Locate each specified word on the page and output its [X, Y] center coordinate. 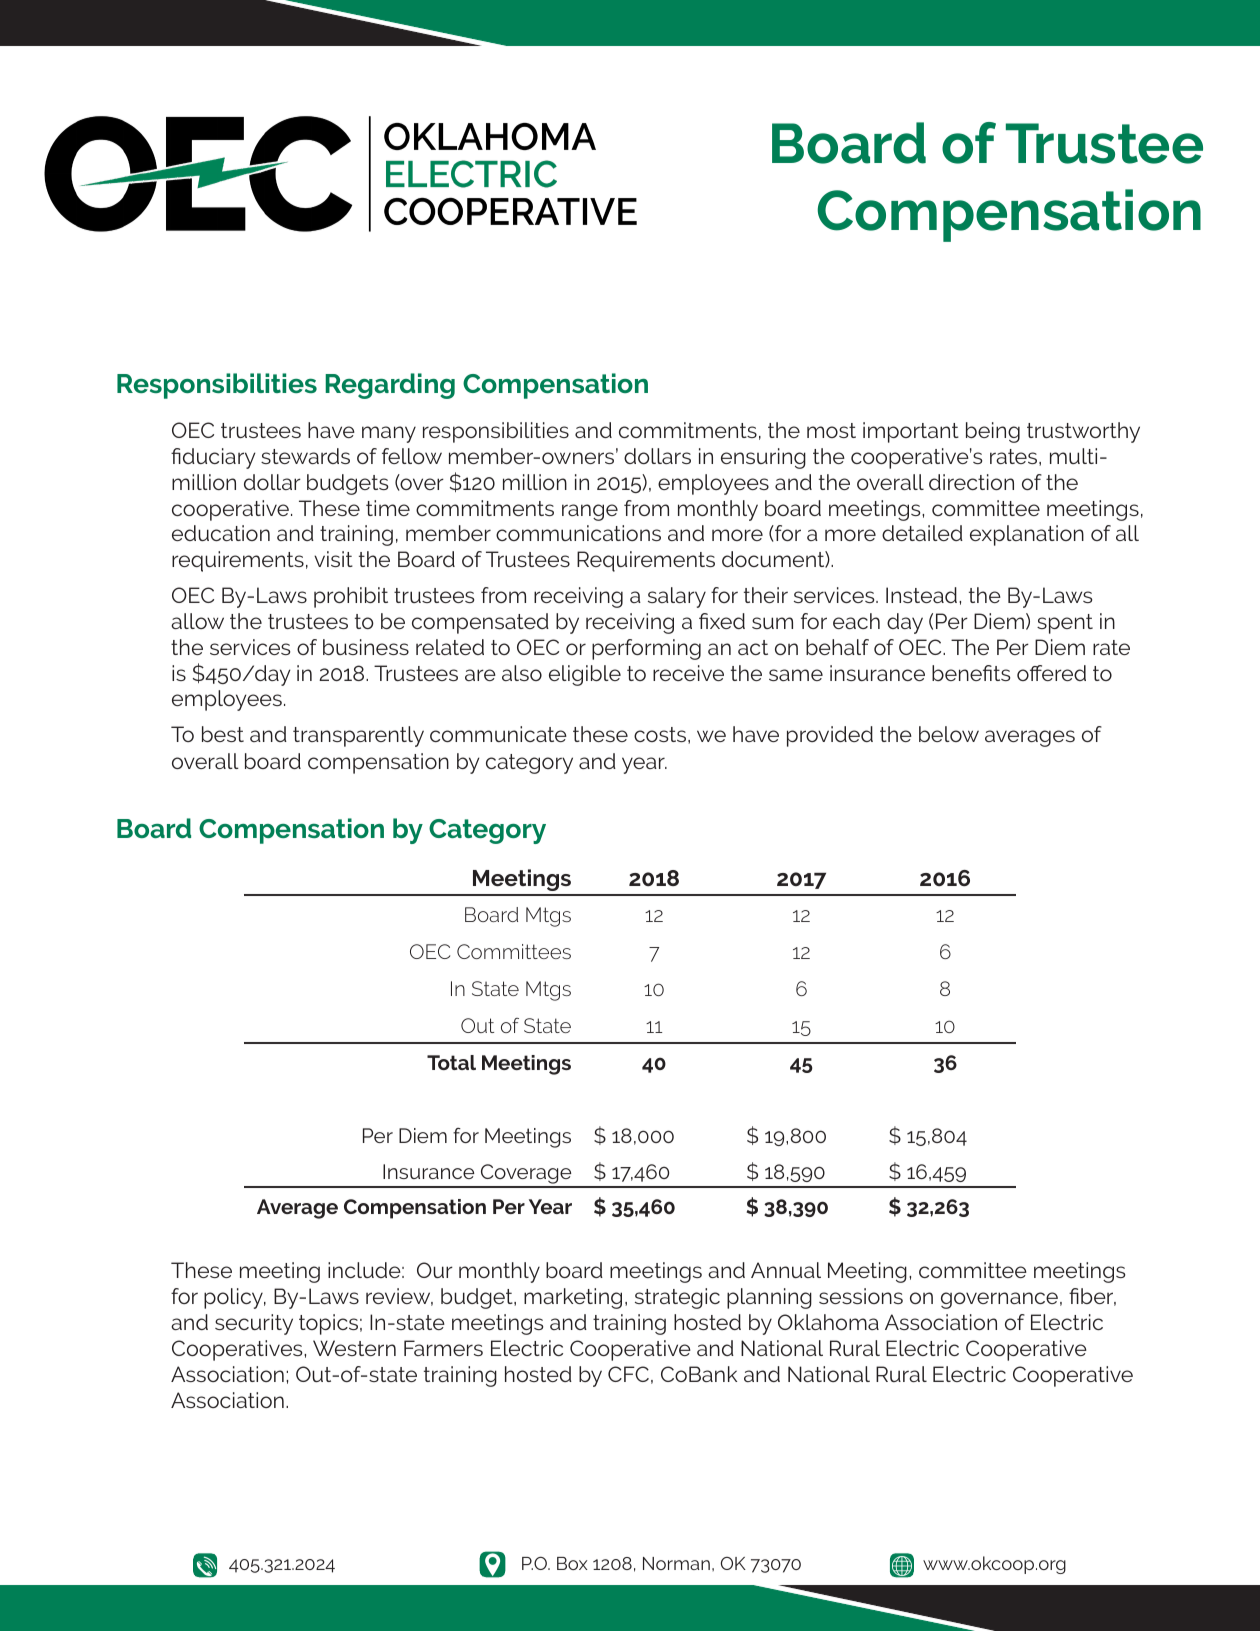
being [993, 432]
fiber [1092, 1297]
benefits [971, 673]
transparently [358, 736]
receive [688, 673]
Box [572, 1563]
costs [661, 735]
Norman [676, 1563]
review [399, 1297]
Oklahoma [828, 1322]
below [949, 734]
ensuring [763, 458]
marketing [573, 1298]
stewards [305, 456]
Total [451, 1062]
